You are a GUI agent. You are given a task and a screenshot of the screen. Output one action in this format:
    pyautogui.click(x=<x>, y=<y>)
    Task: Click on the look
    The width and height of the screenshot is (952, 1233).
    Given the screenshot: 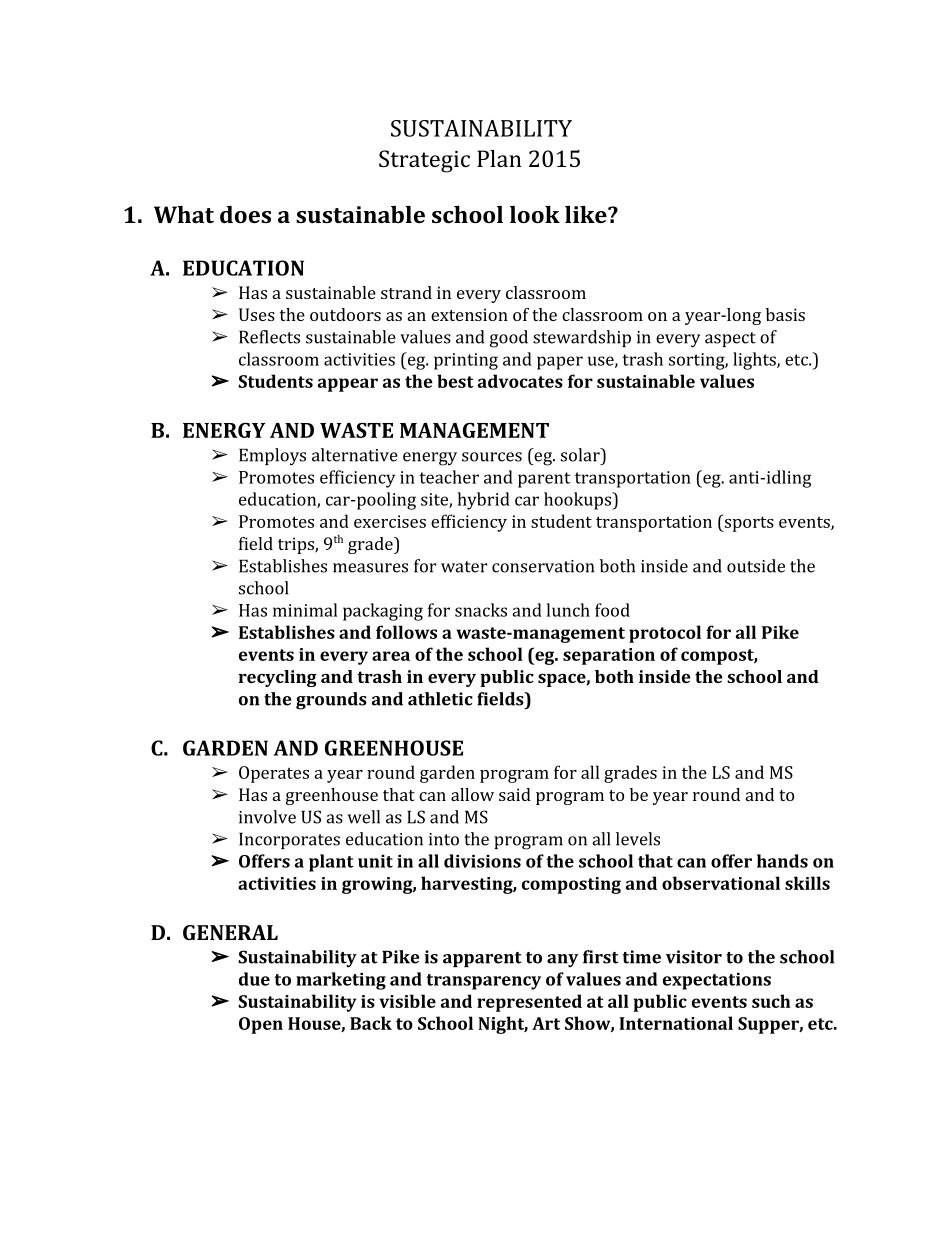 What is the action you would take?
    pyautogui.click(x=535, y=214)
